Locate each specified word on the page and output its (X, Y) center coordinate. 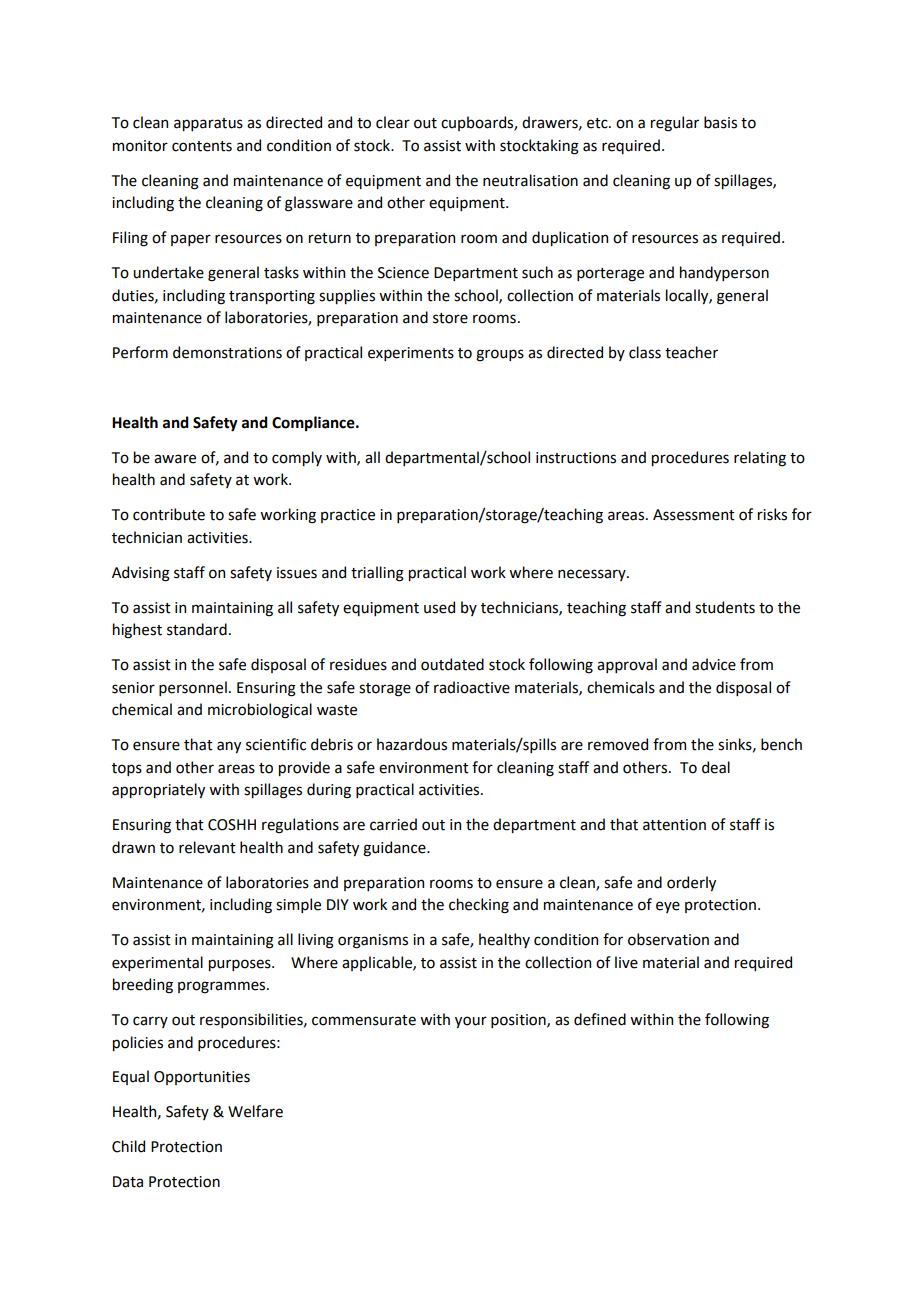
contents (202, 146)
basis (720, 122)
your (471, 1022)
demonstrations (227, 352)
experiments (411, 354)
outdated (452, 664)
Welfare (255, 1111)
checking (479, 906)
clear (393, 122)
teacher (691, 352)
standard (197, 629)
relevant (207, 847)
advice (714, 664)
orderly (691, 883)
